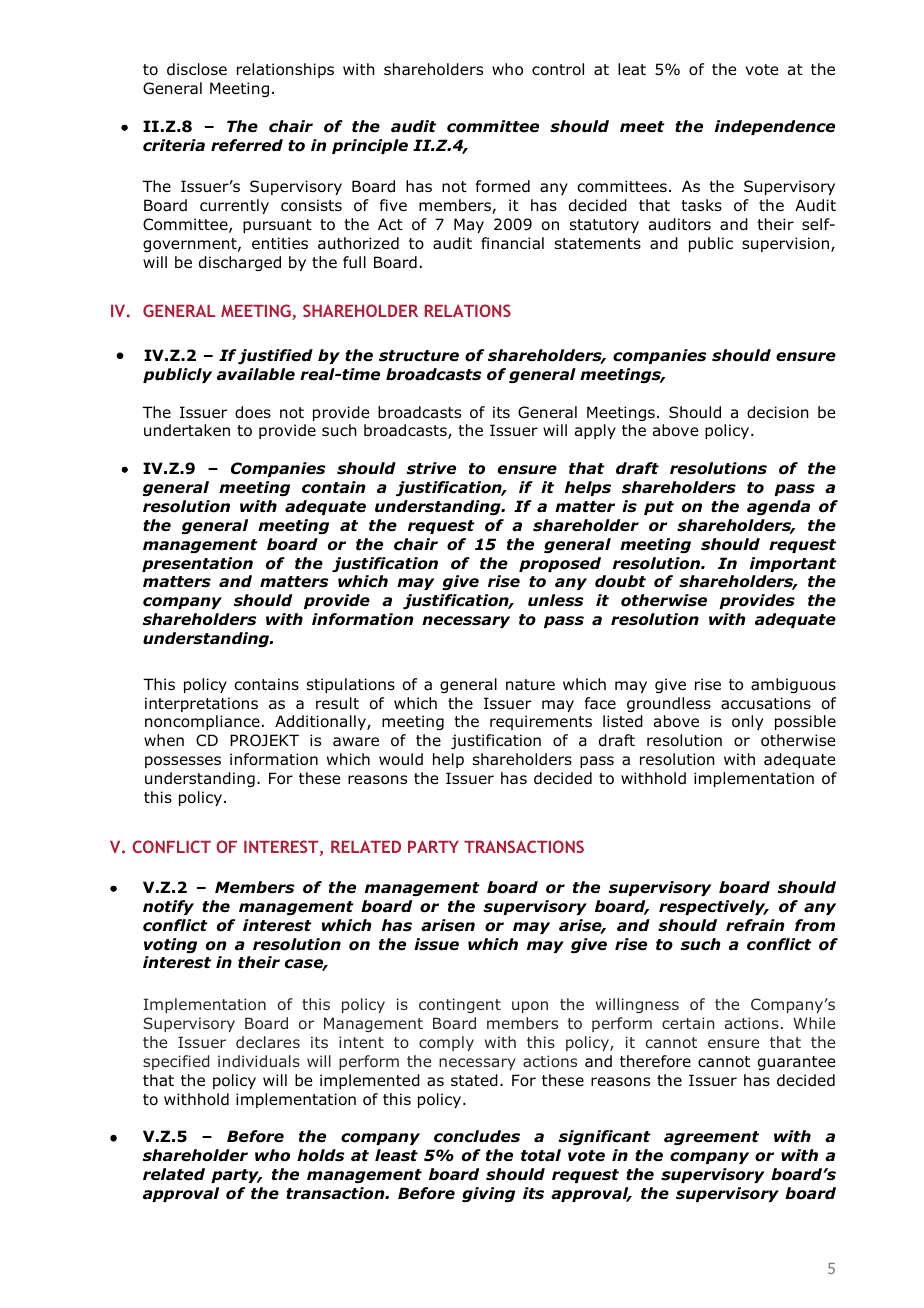 The width and height of the page is (924, 1308). What do you see at coordinates (247, 145) in the page?
I see `referred` at bounding box center [247, 145].
